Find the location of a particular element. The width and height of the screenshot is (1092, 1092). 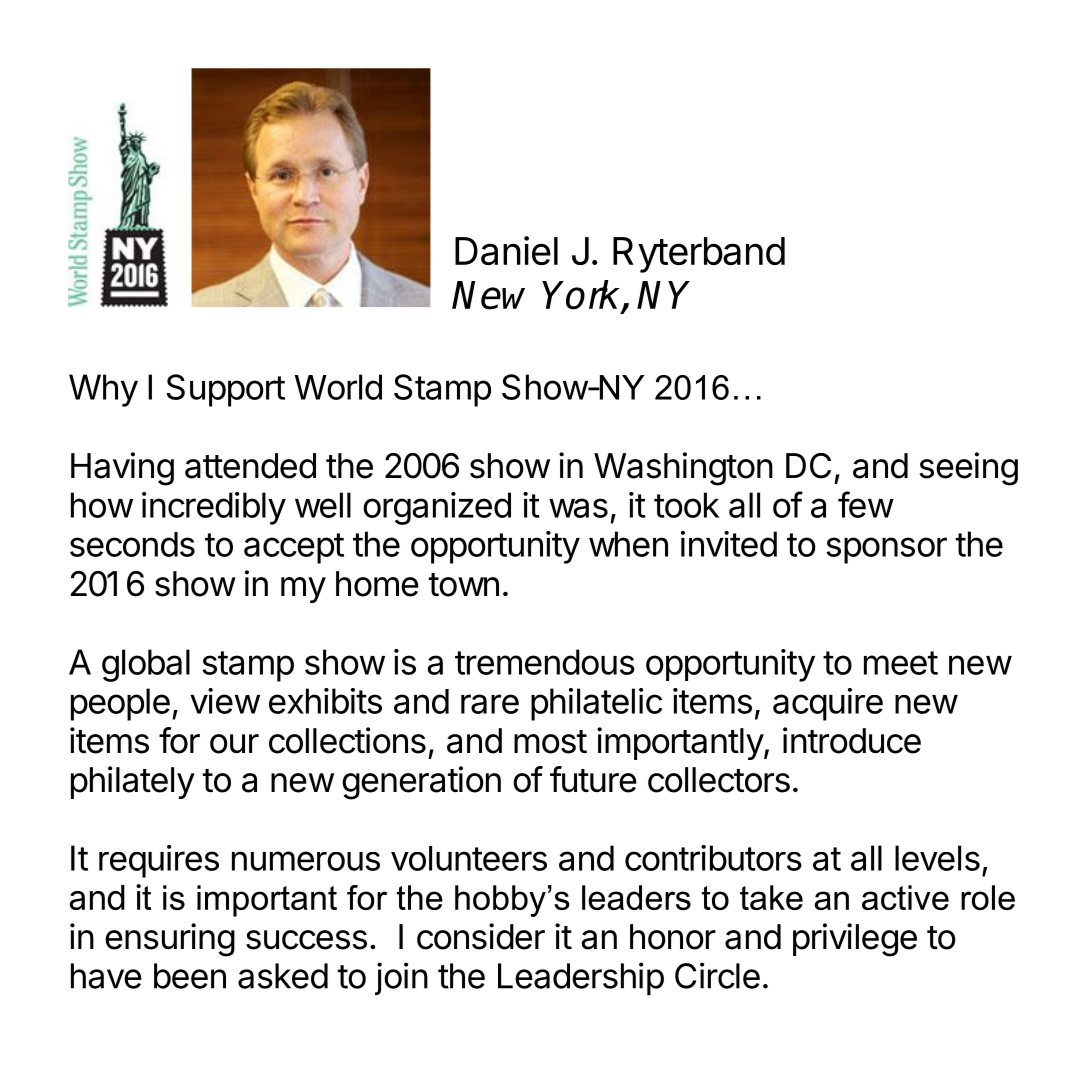

York is located at coordinates (583, 296).
